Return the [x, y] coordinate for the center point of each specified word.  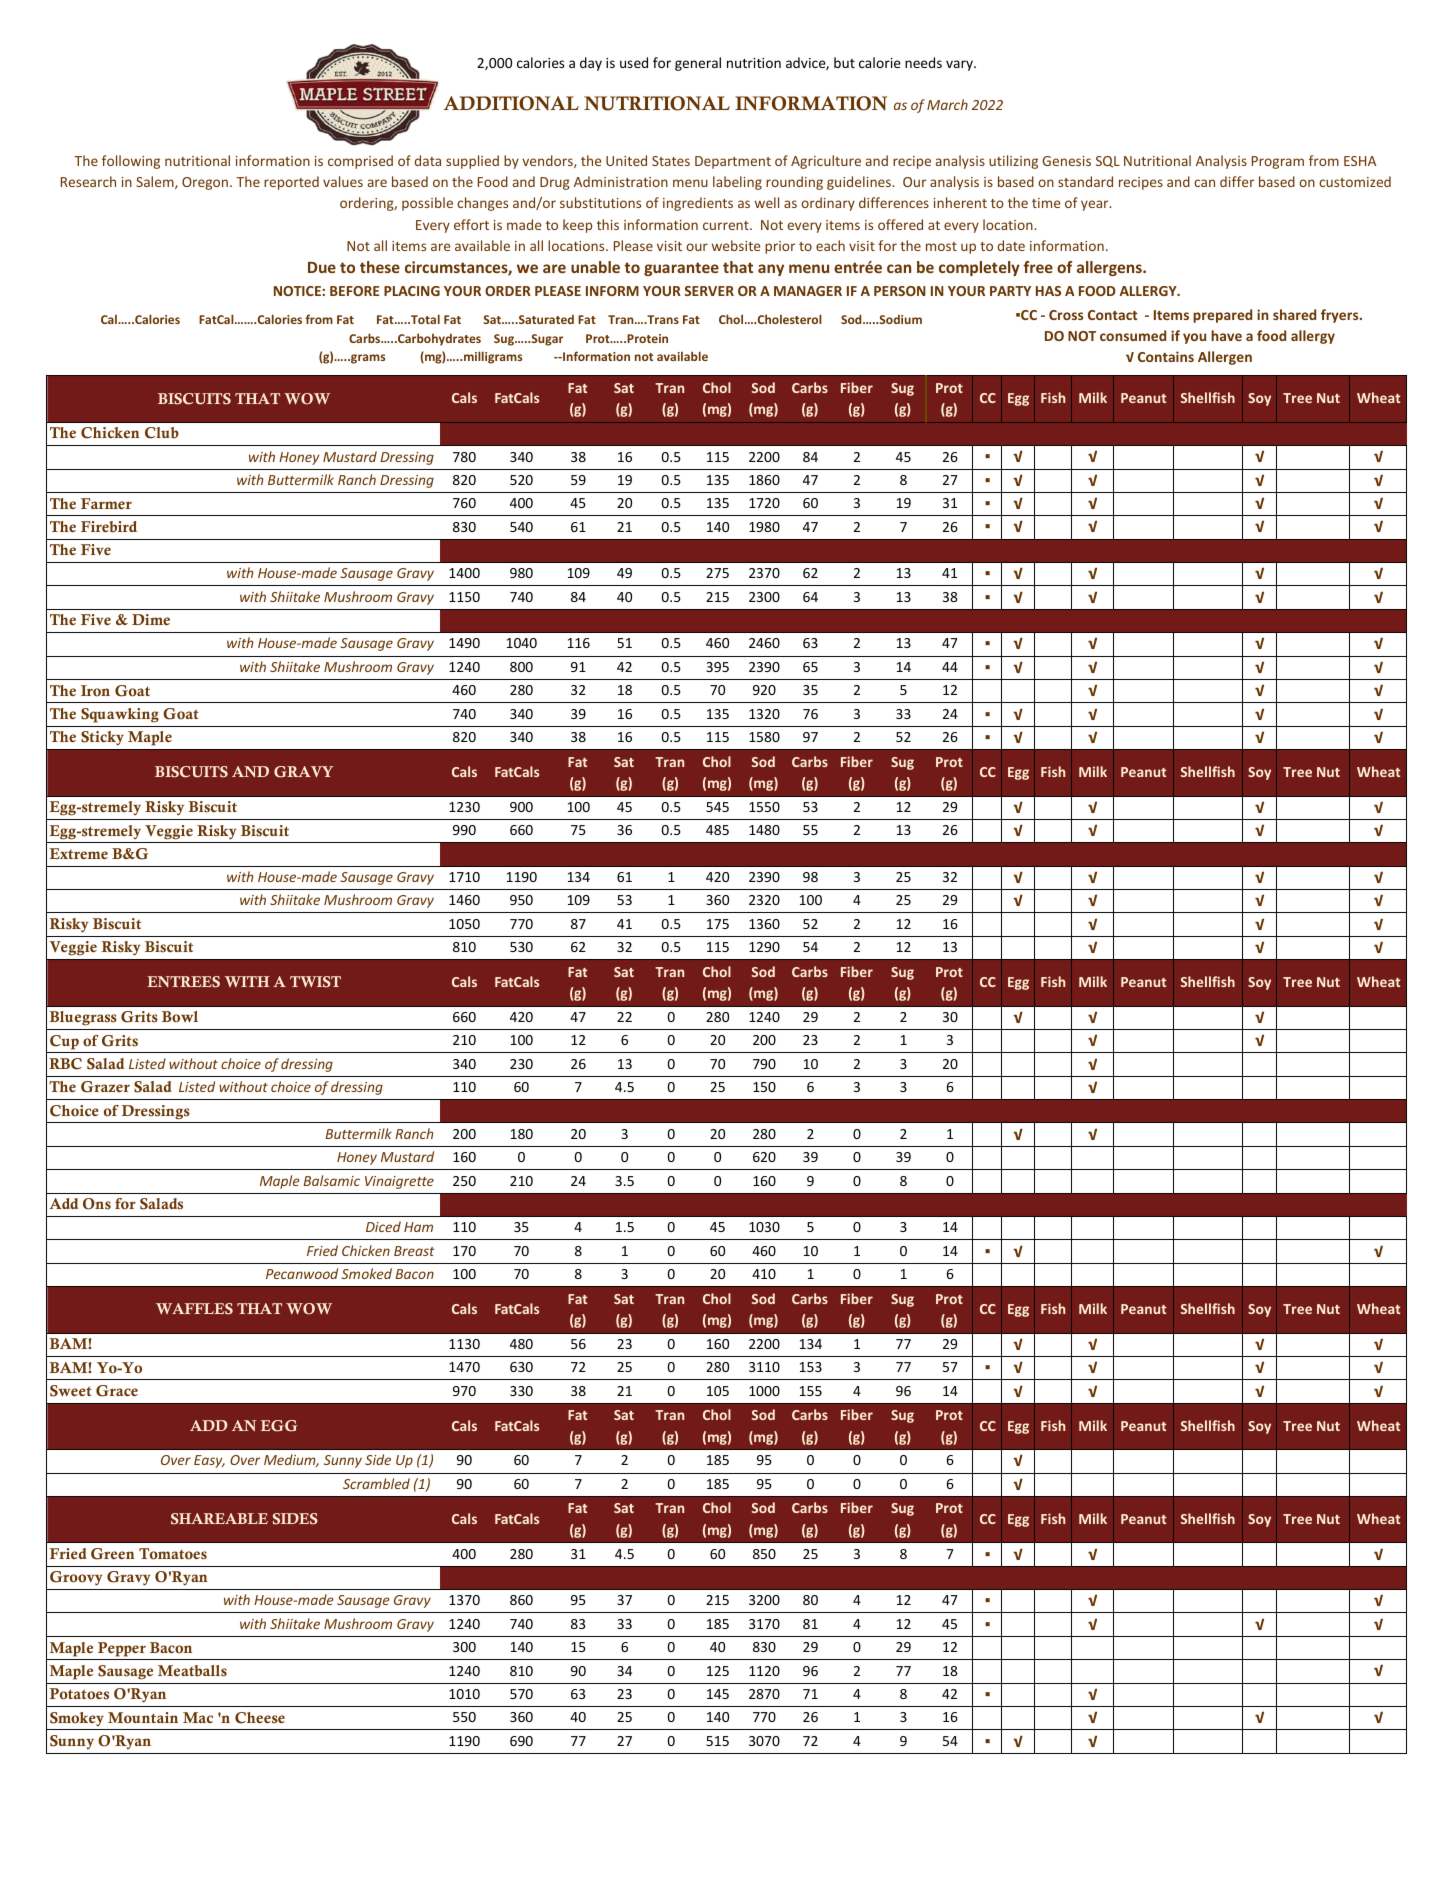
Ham [418, 1227]
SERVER [709, 291]
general [698, 64]
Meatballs [192, 1671]
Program [1278, 162]
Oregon [206, 183]
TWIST [315, 982]
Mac [198, 1717]
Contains [1166, 356]
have [1226, 335]
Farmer [106, 503]
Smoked [366, 1273]
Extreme [79, 853]
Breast [414, 1251]
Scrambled [376, 1483]
